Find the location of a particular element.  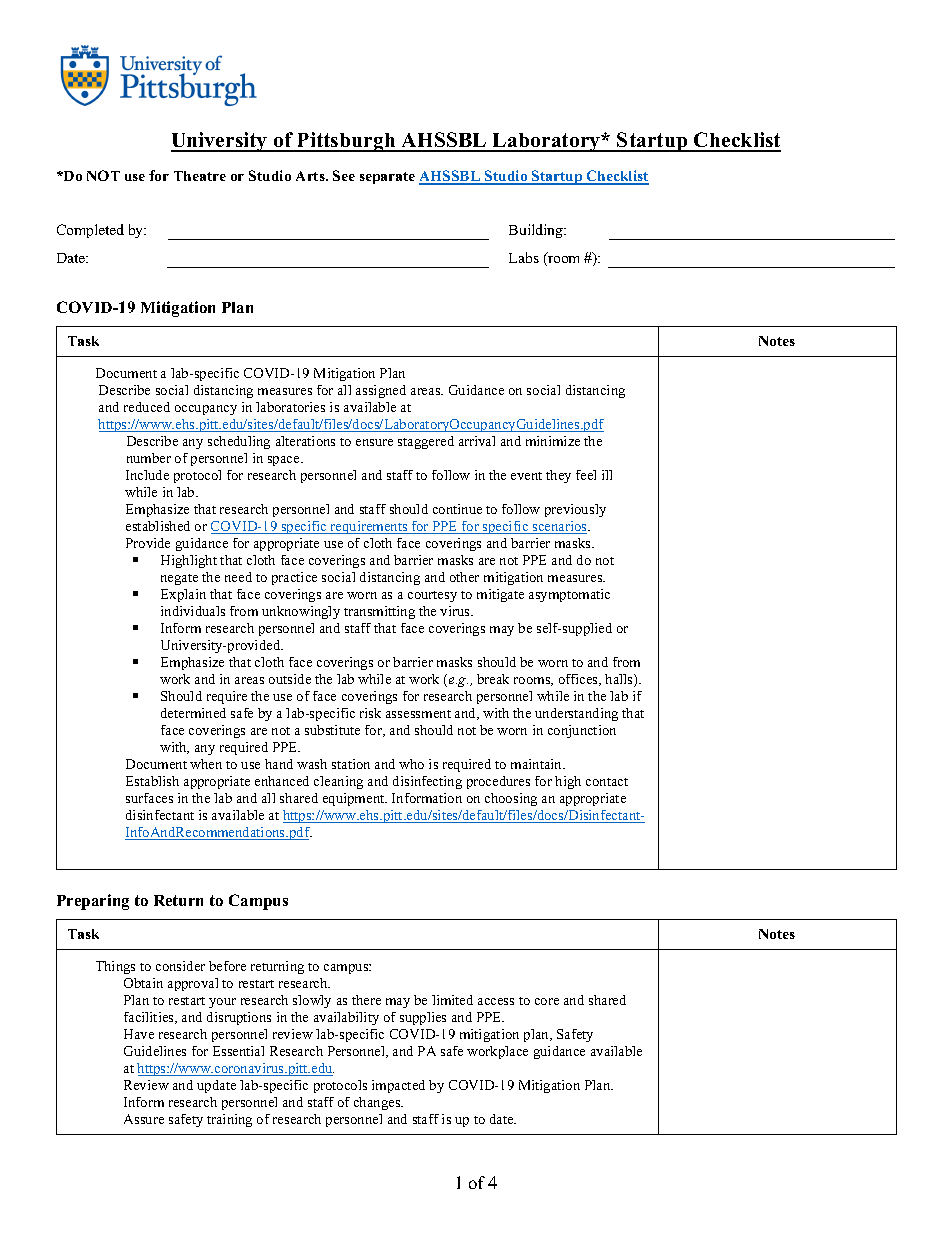

Assure is located at coordinates (144, 1119).
